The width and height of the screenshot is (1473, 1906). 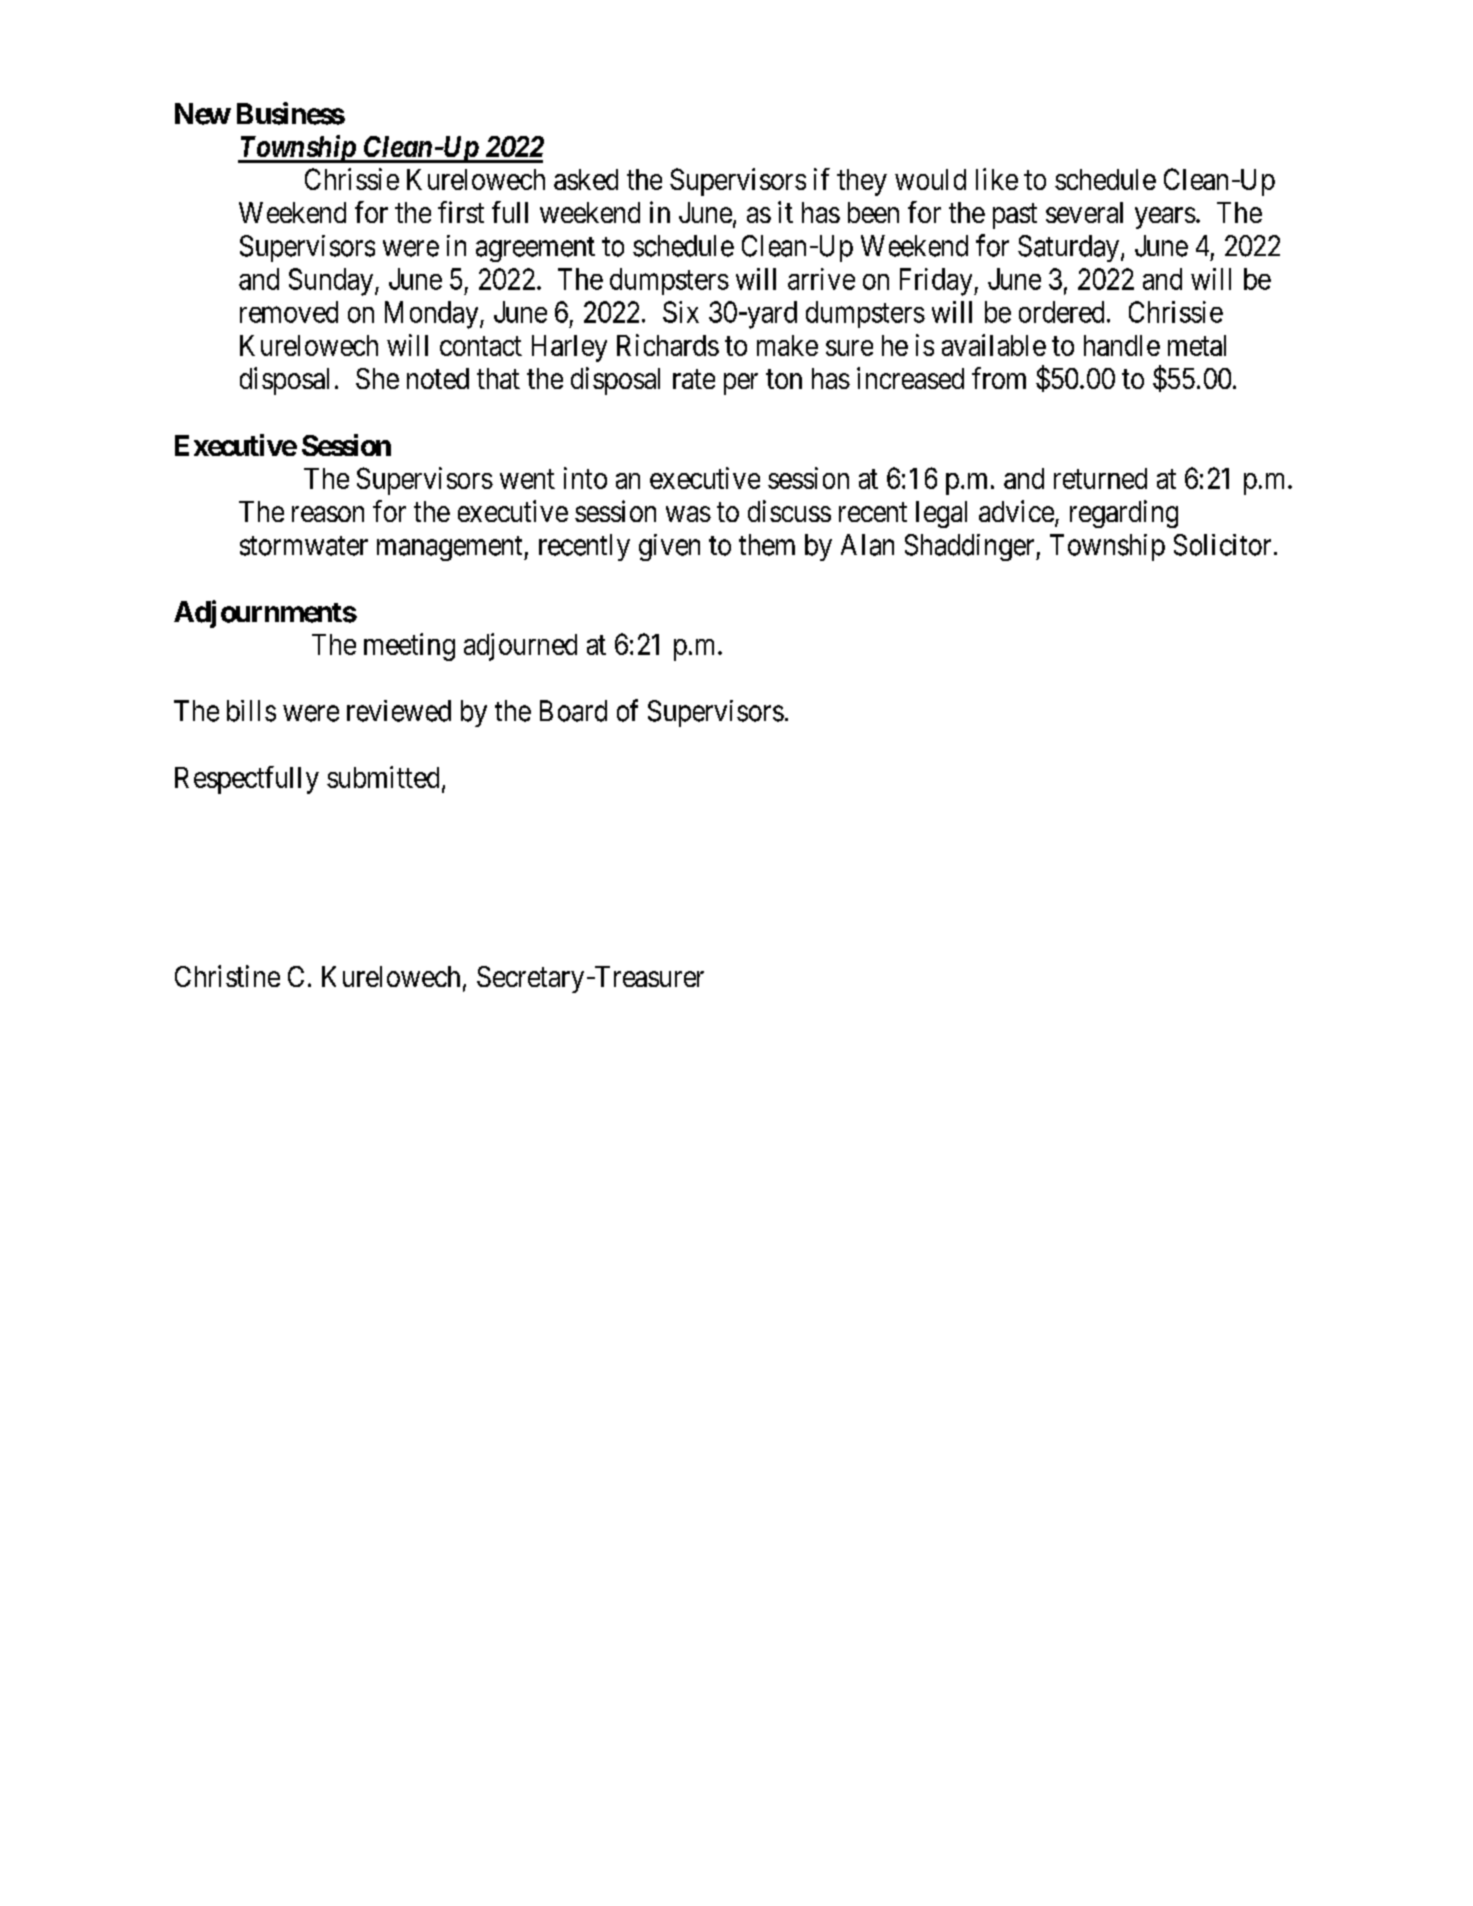 What do you see at coordinates (1222, 545) in the screenshot?
I see `Solicitor` at bounding box center [1222, 545].
